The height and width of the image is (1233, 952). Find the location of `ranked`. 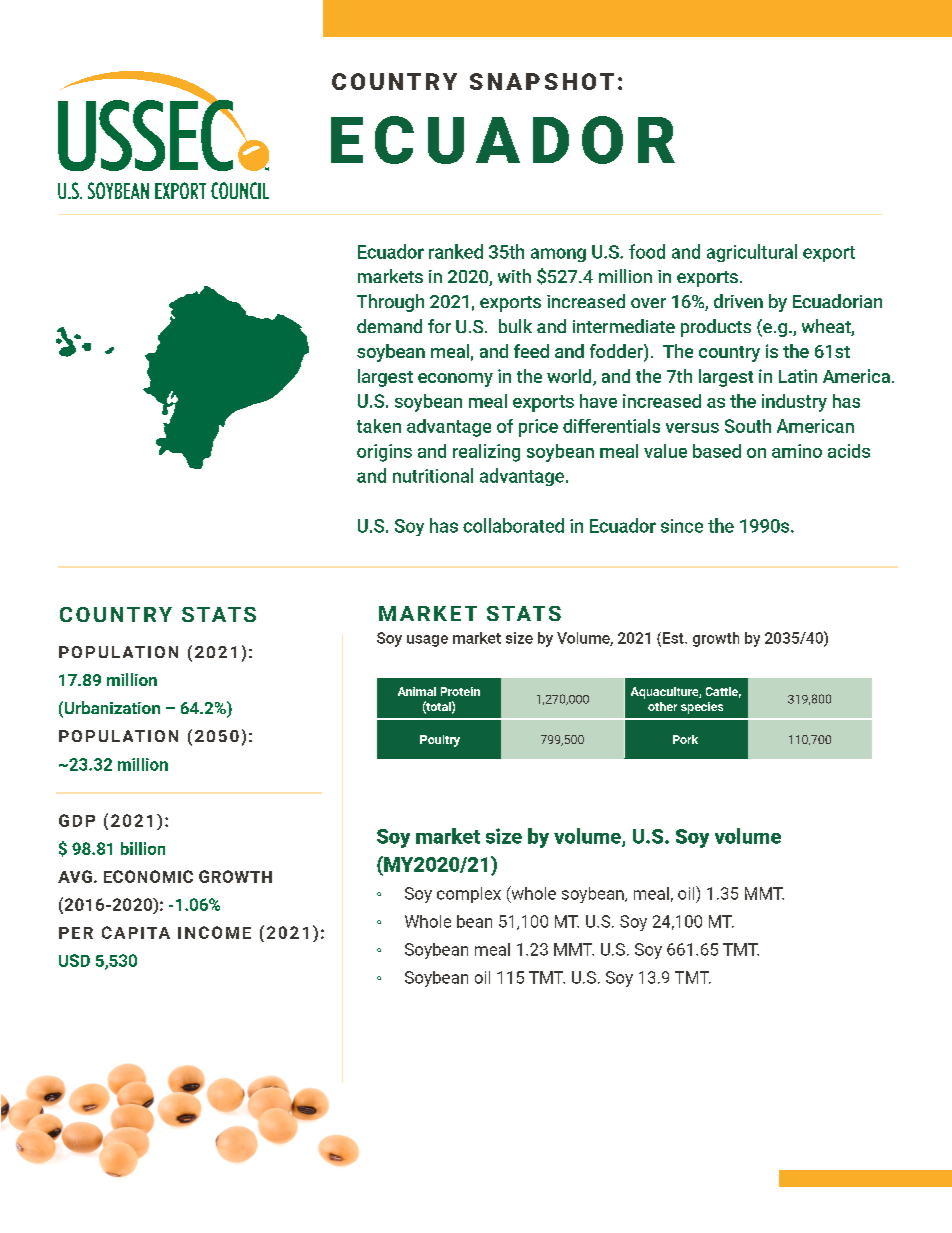

ranked is located at coordinates (456, 251).
